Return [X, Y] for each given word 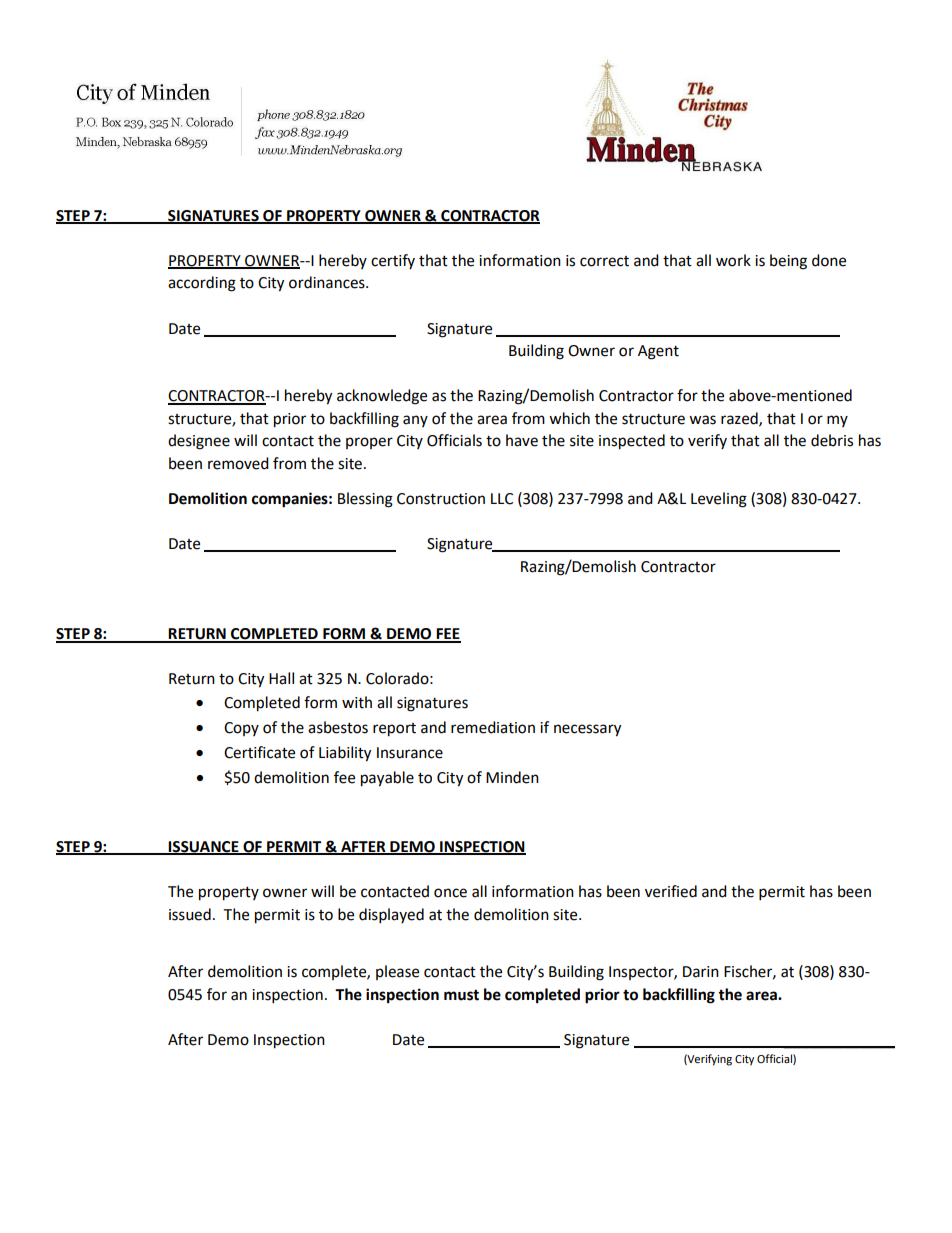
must [461, 995]
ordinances [328, 282]
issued [190, 914]
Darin [701, 972]
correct [604, 261]
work [733, 260]
